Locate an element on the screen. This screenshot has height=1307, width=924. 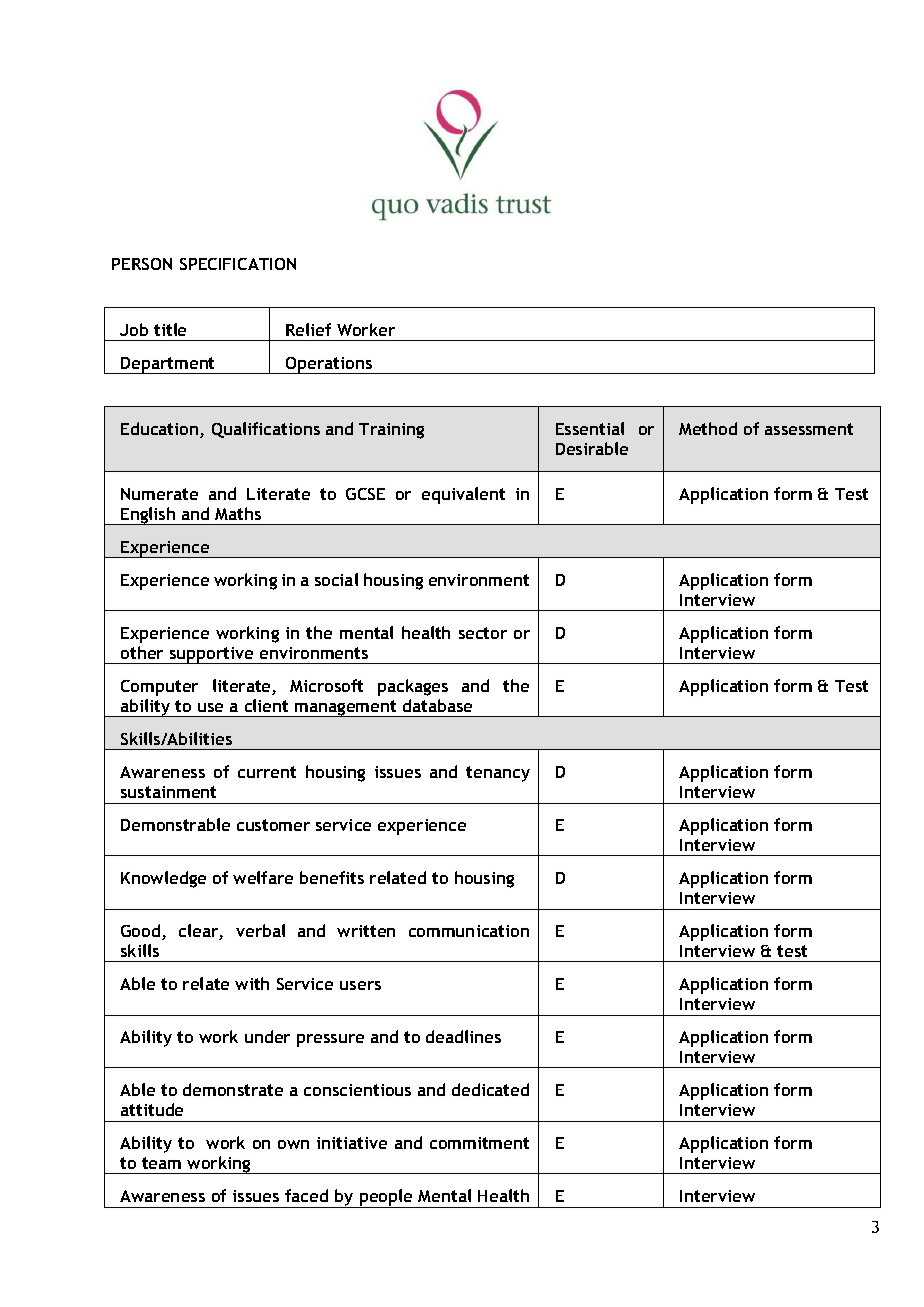
communication is located at coordinates (469, 931).
